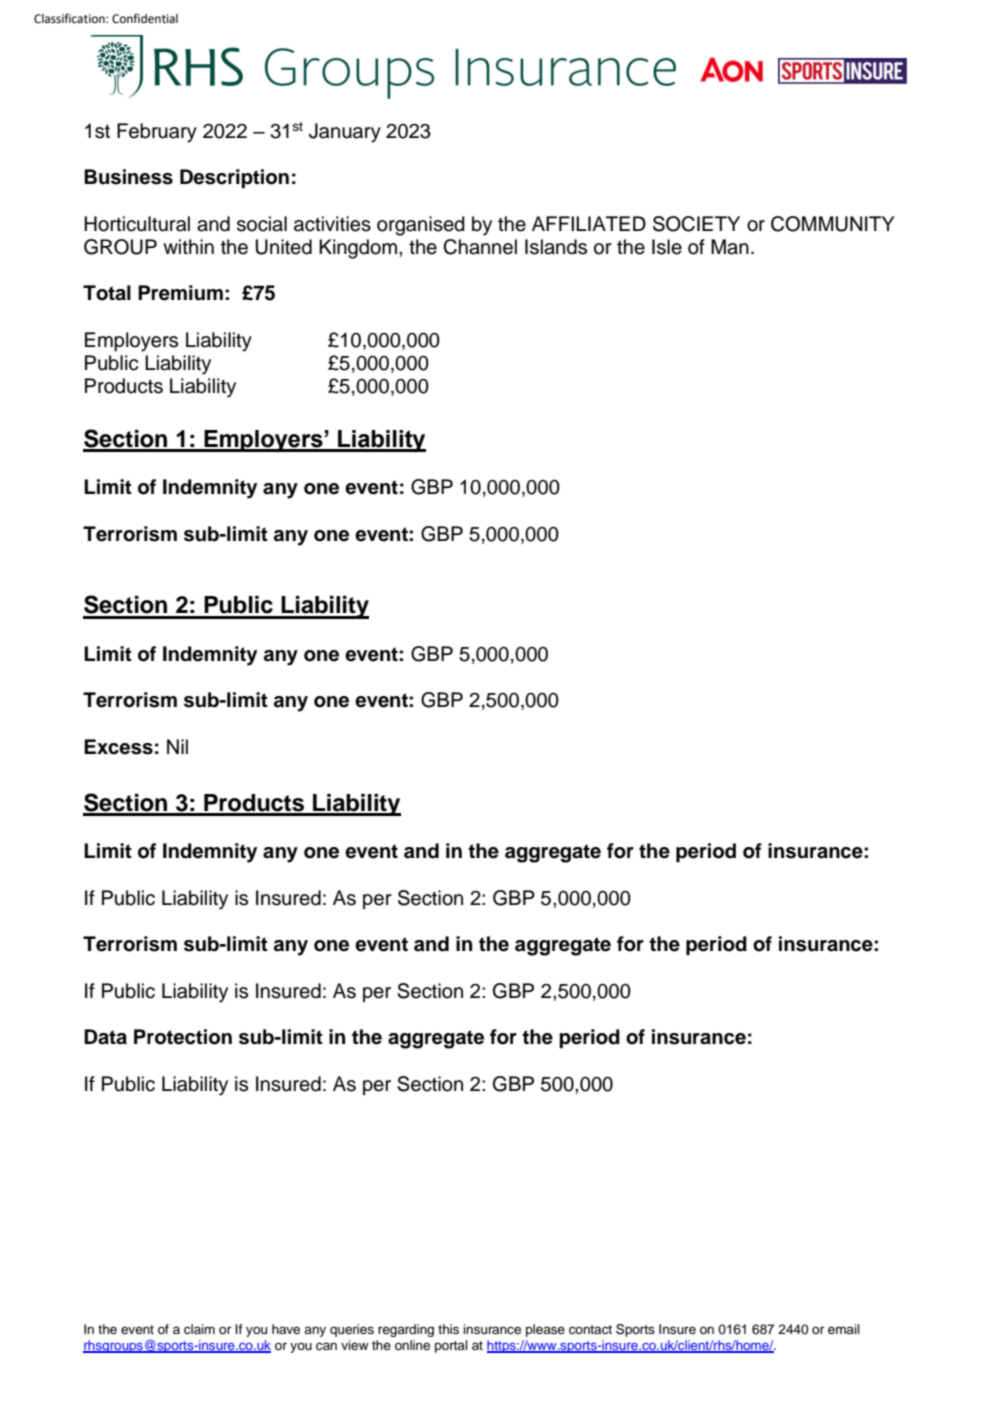 The height and width of the image is (1418, 1003). I want to click on Man, so click(730, 247).
